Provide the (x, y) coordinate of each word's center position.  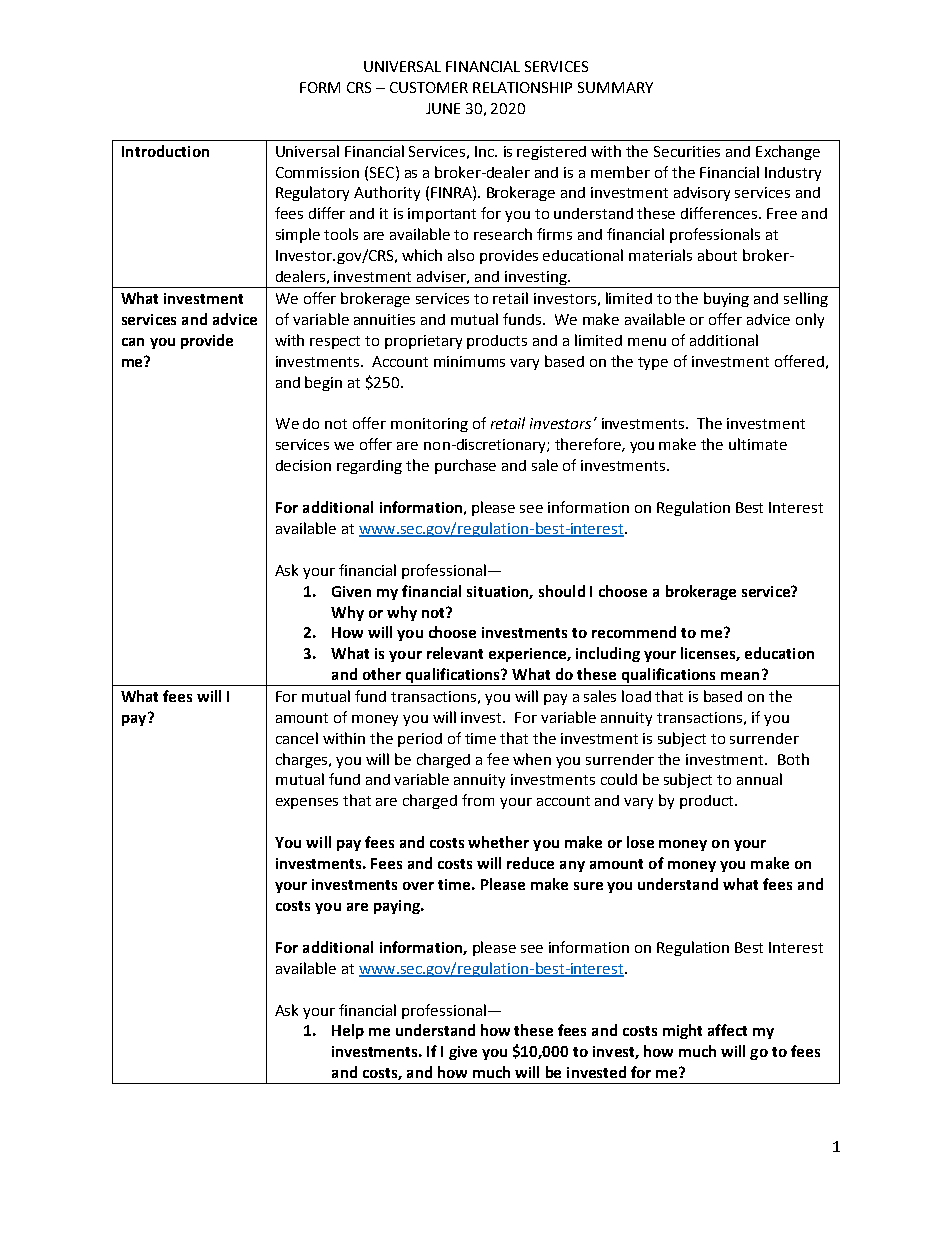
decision (303, 465)
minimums (469, 361)
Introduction (165, 151)
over (418, 886)
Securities (687, 151)
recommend (634, 632)
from (478, 800)
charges (303, 760)
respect (335, 342)
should (562, 591)
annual (759, 779)
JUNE (443, 108)
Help (348, 1031)
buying (726, 299)
